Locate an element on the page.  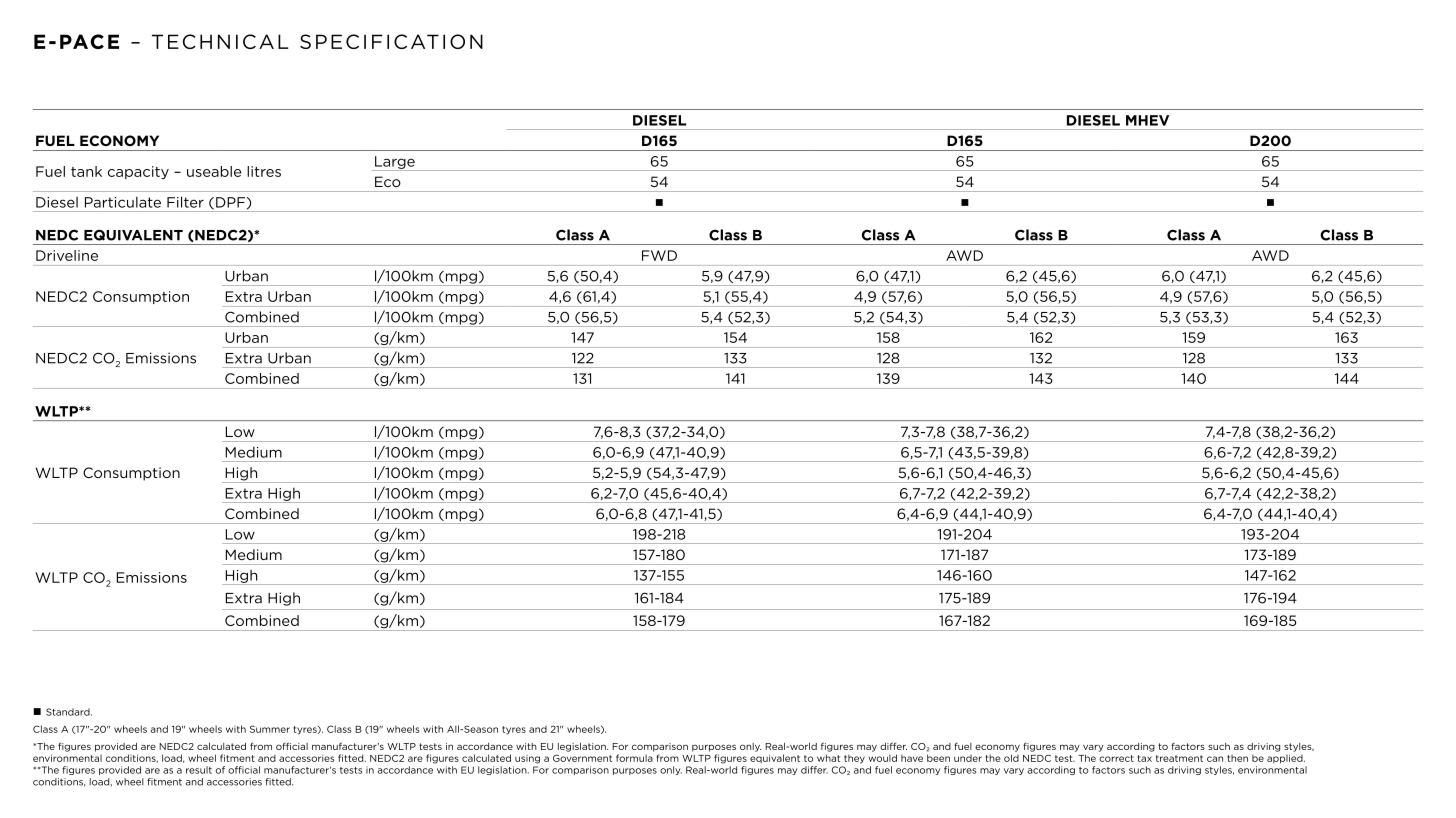
result is located at coordinates (199, 770).
